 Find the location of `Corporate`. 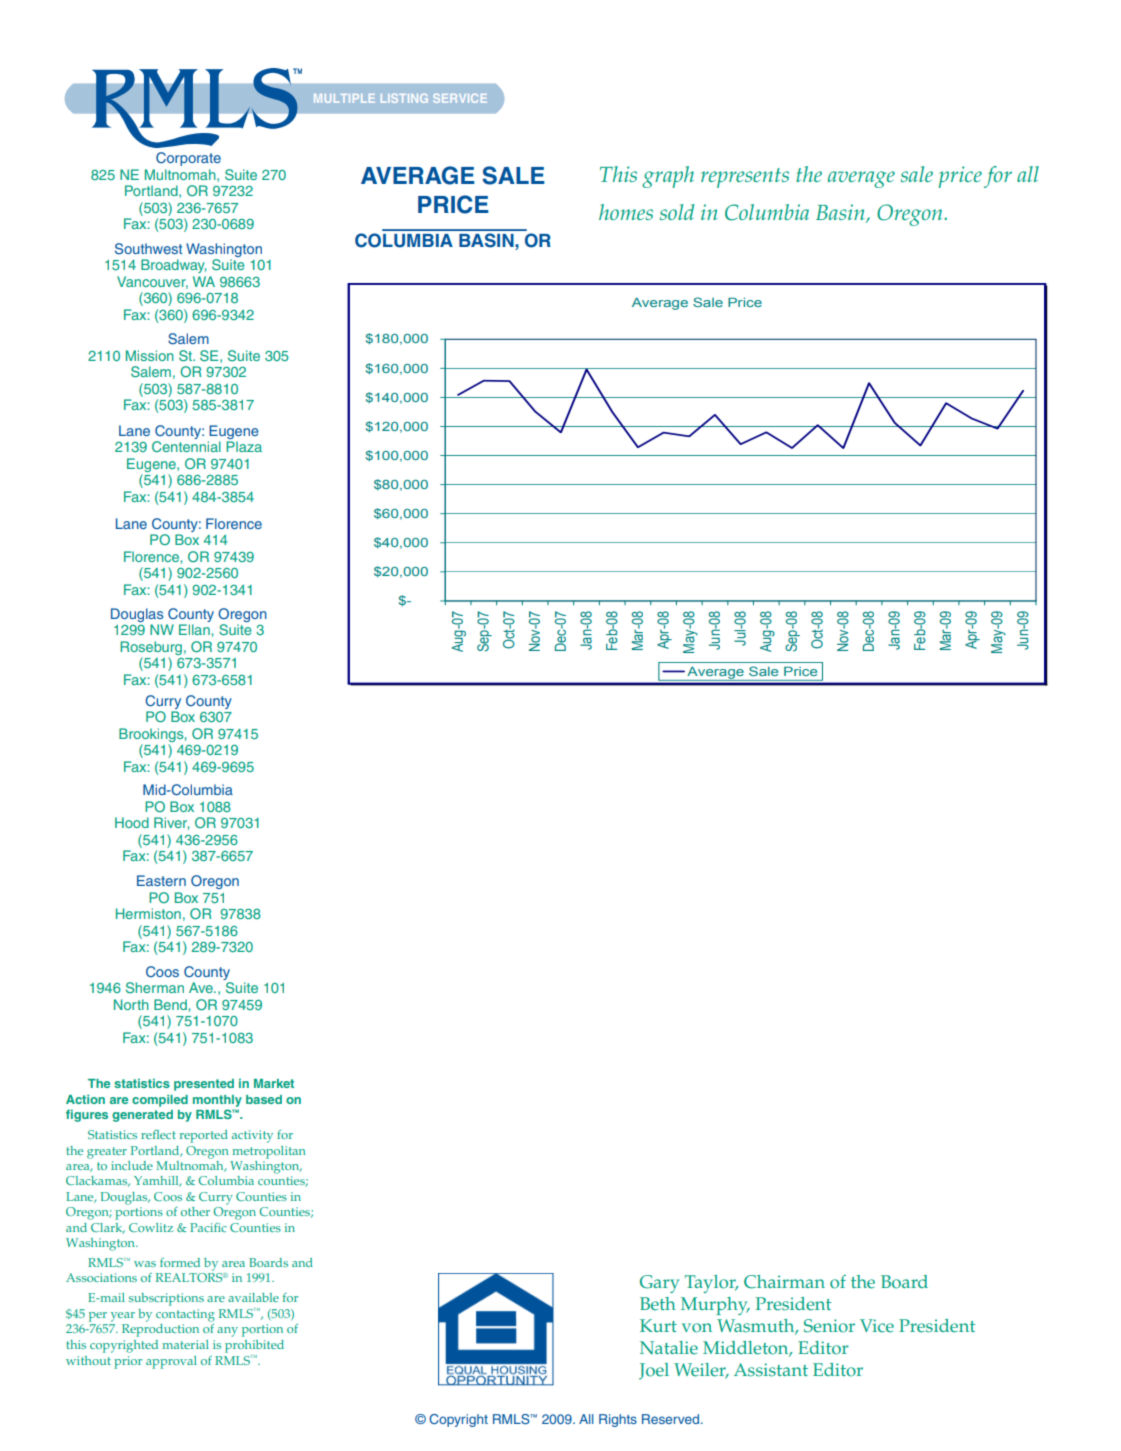

Corporate is located at coordinates (188, 159).
